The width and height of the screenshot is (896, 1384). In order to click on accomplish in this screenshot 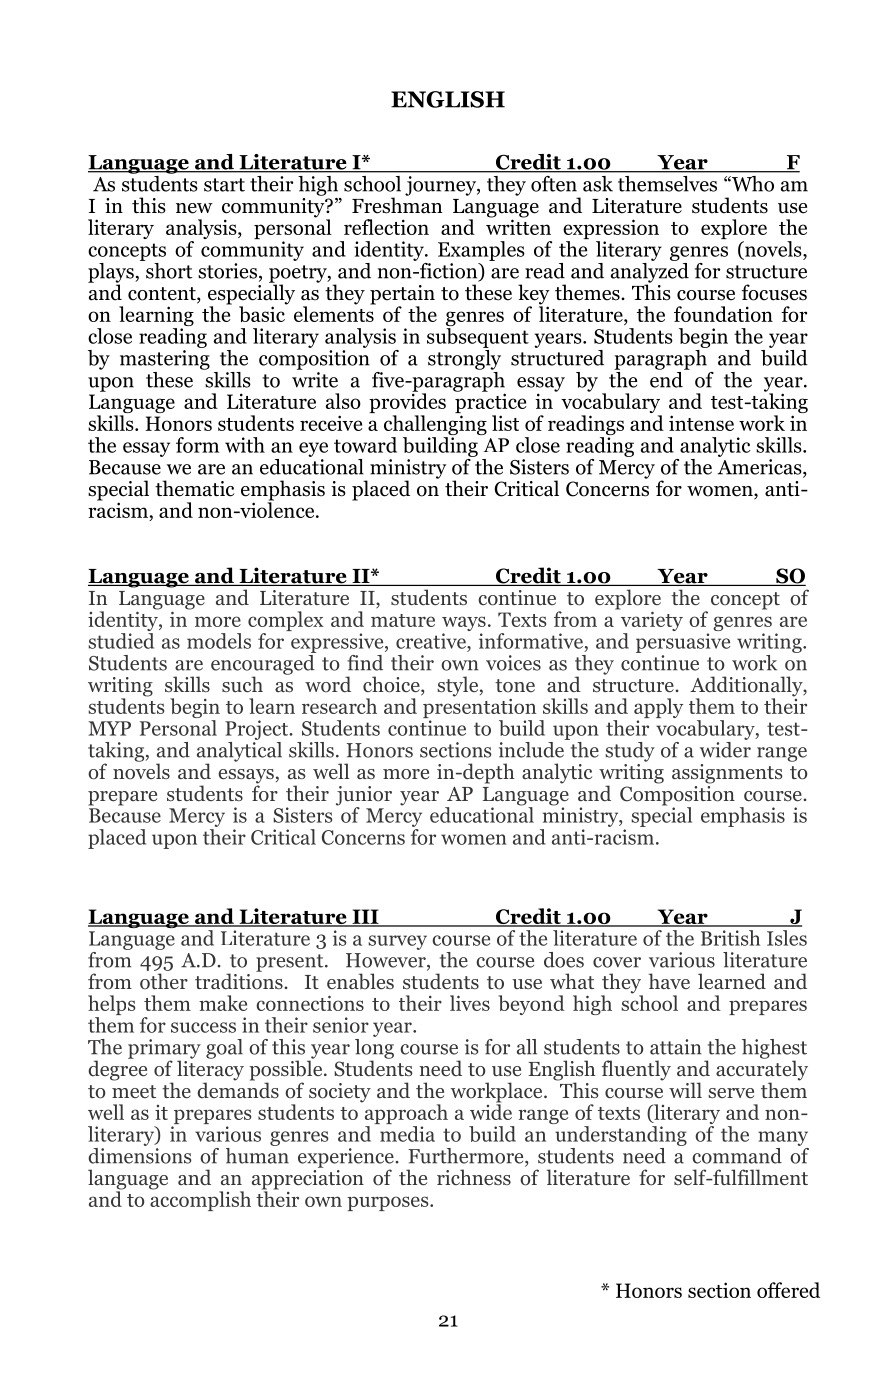, I will do `click(200, 1200)`.
